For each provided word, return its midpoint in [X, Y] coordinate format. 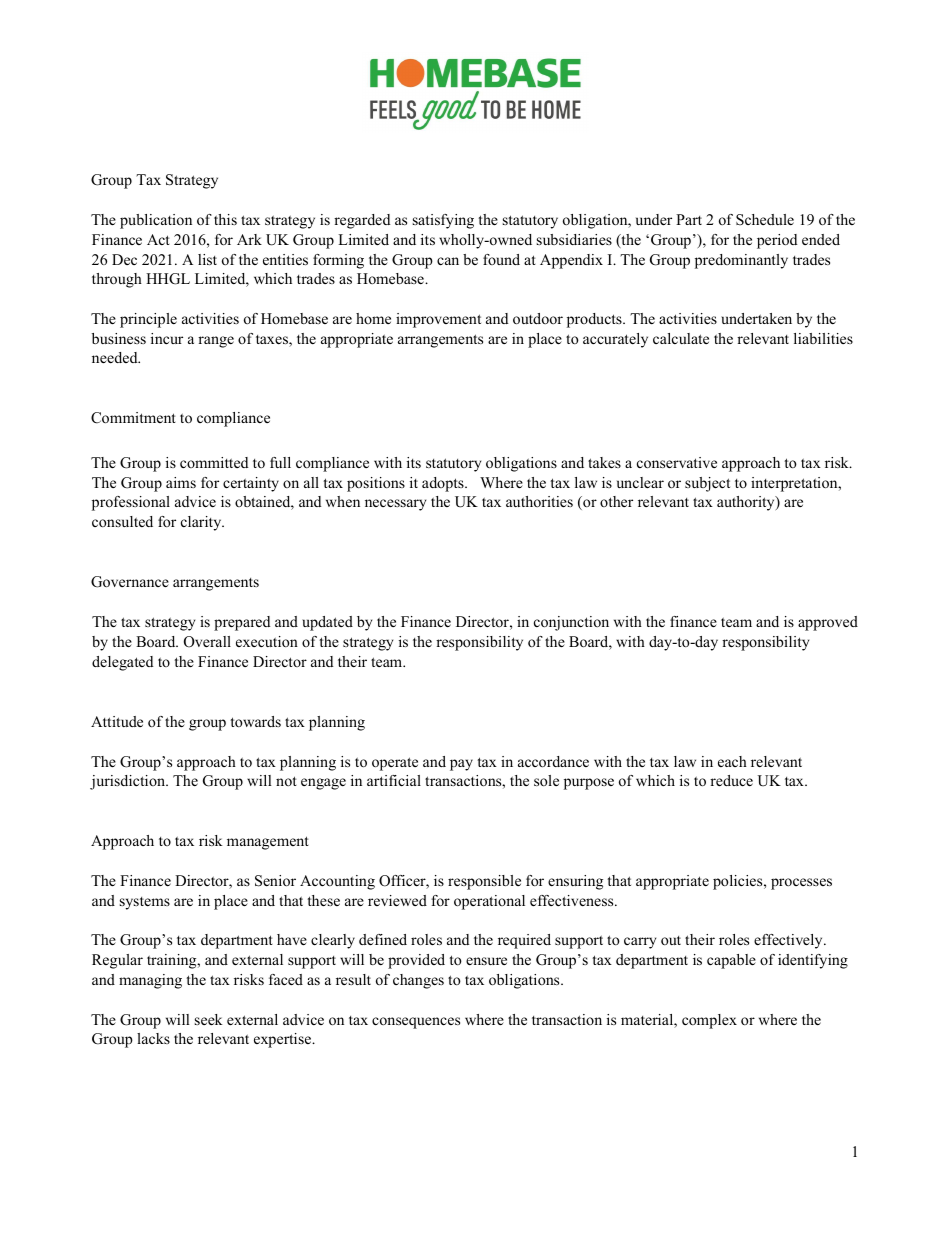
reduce [731, 780]
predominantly [741, 261]
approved [828, 623]
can [448, 261]
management [268, 843]
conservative [677, 462]
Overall [207, 642]
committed [214, 462]
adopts [444, 484]
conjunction [571, 623]
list [207, 259]
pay [461, 765]
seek [209, 1019]
